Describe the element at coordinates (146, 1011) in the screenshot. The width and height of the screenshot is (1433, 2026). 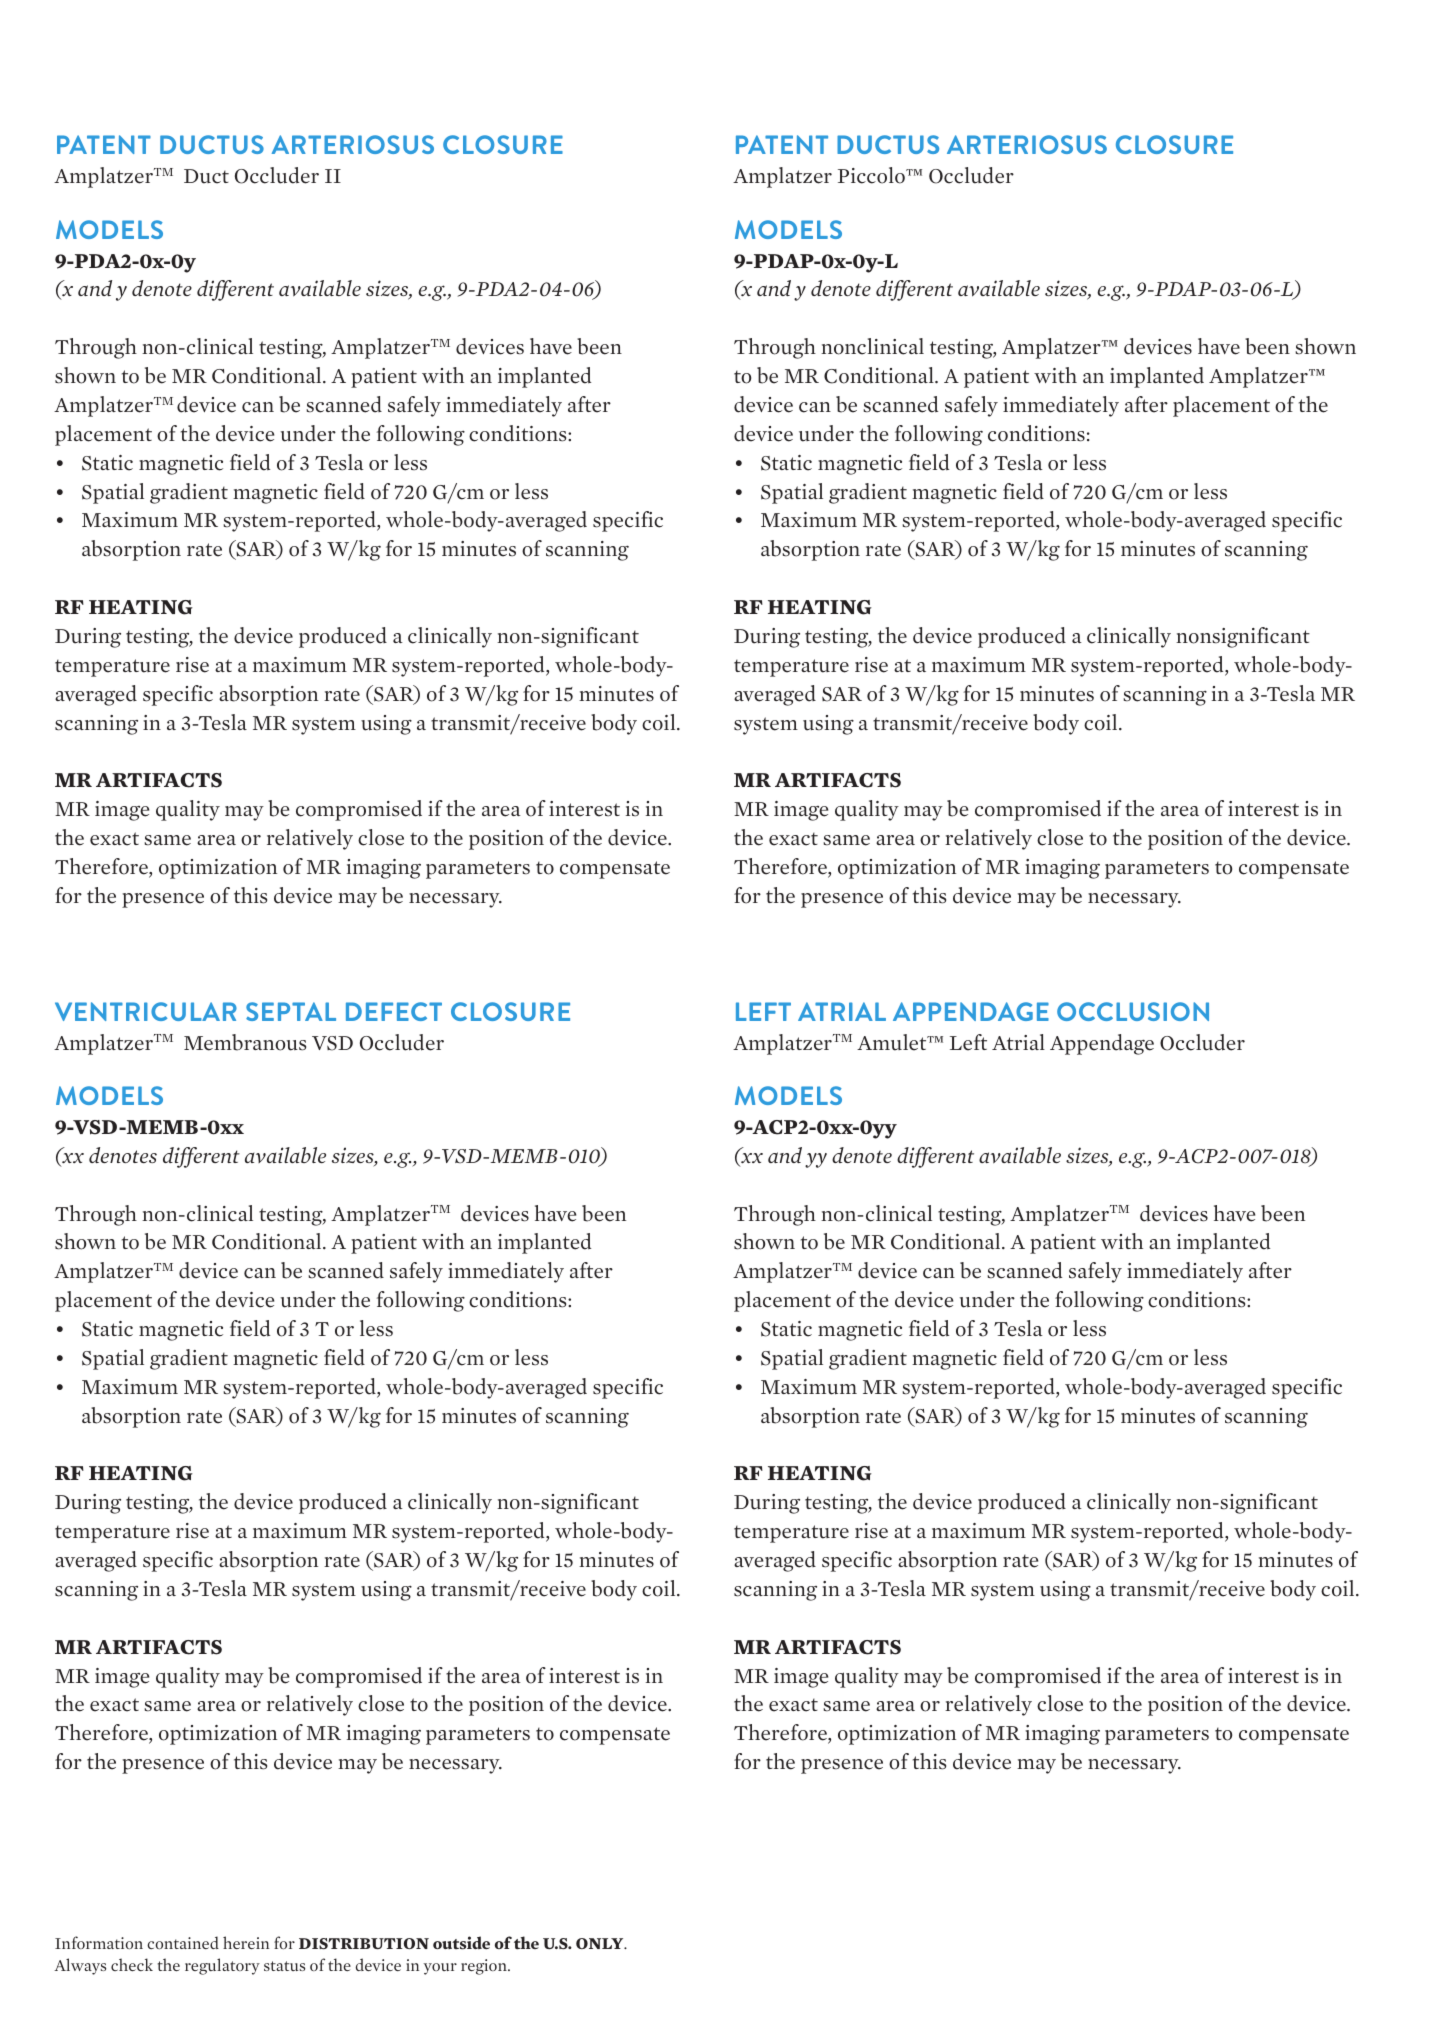
I see `VENTRICULAR` at that location.
